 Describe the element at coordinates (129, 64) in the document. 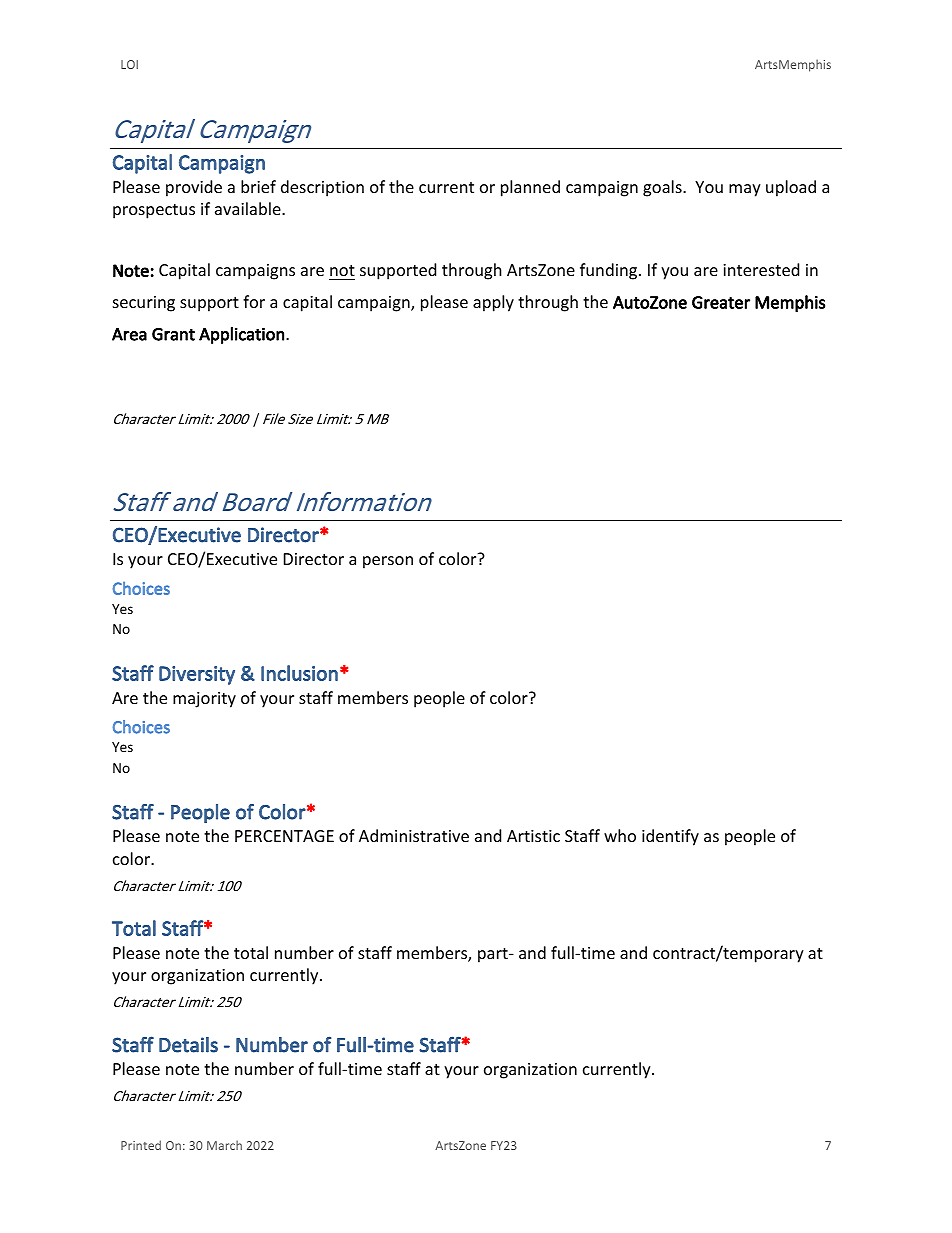

I see `LOI` at that location.
